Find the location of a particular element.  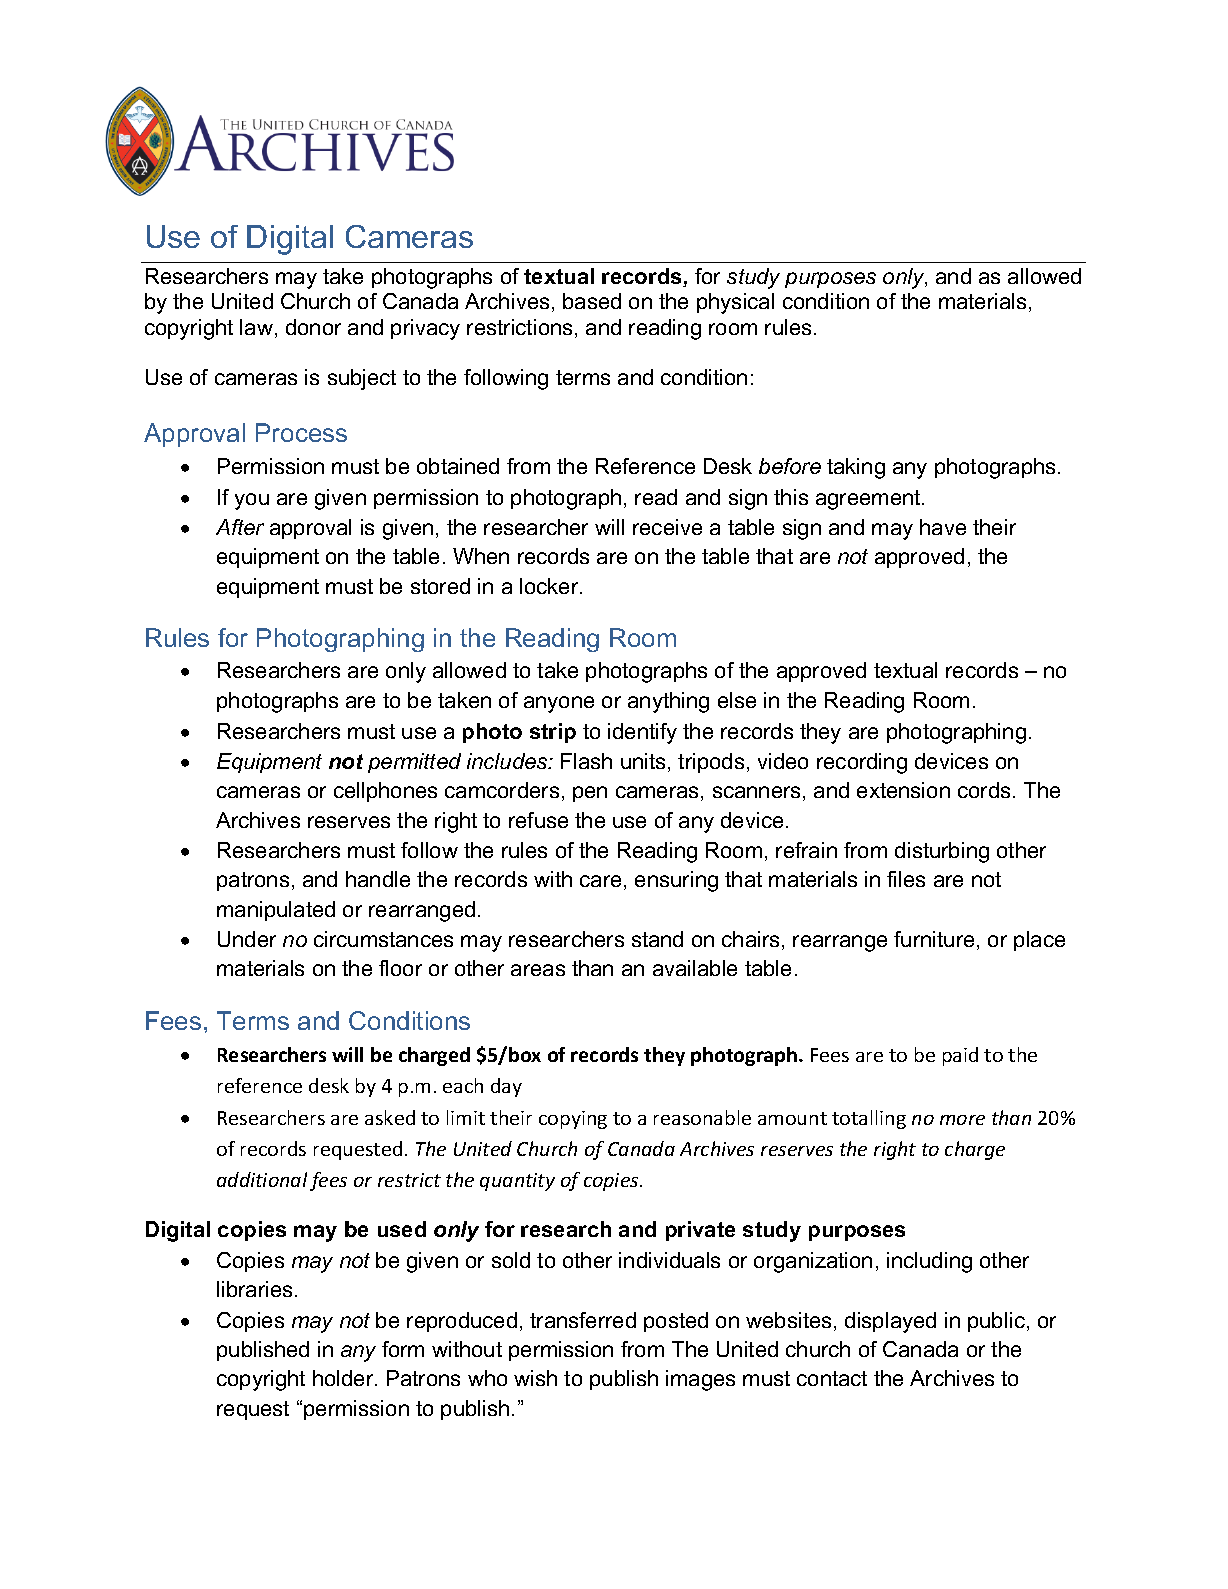

physical is located at coordinates (735, 303).
